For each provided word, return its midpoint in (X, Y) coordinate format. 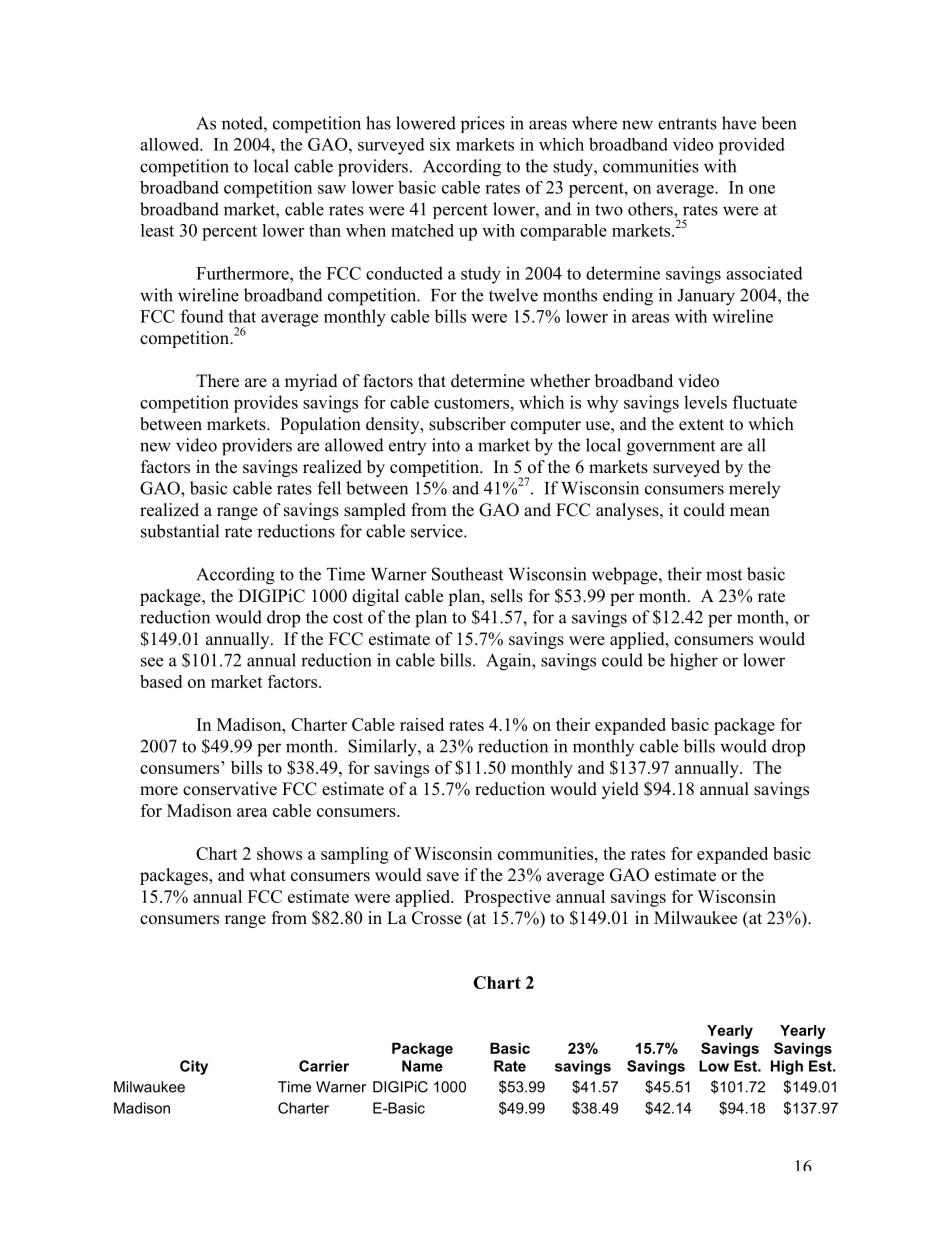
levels (705, 402)
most (724, 575)
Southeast (467, 574)
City (194, 1067)
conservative (230, 789)
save (443, 877)
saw (332, 189)
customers (471, 403)
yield (620, 790)
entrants (687, 124)
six (440, 144)
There (217, 381)
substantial (180, 531)
